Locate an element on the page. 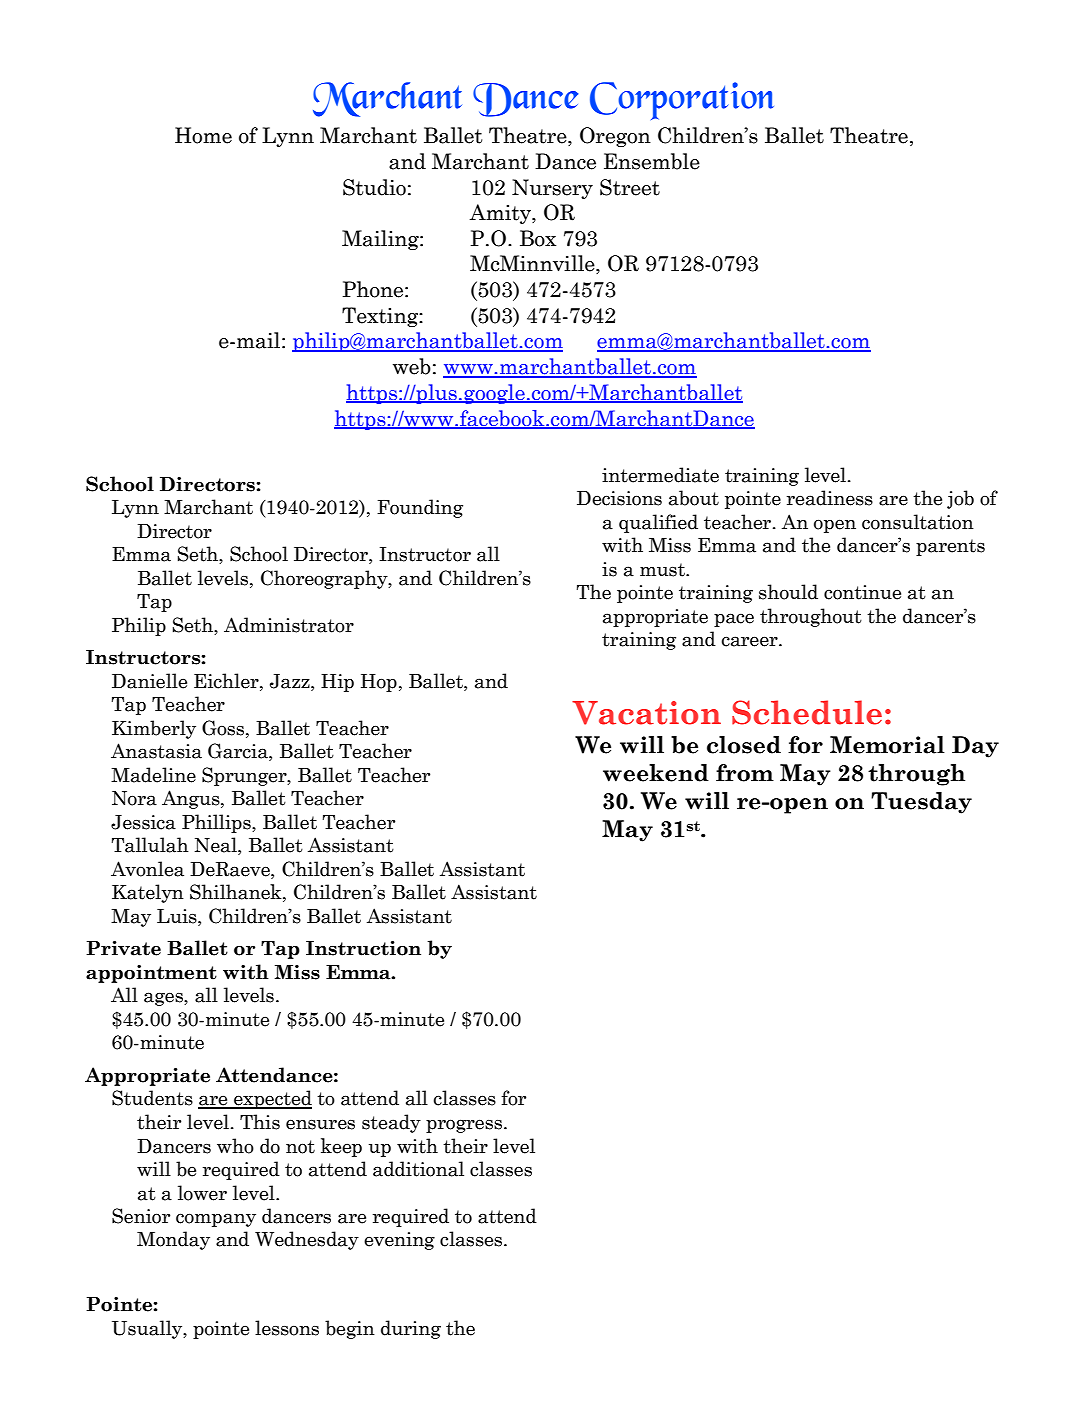 Image resolution: width=1089 pixels, height=1409 pixels. Nursery is located at coordinates (552, 189).
